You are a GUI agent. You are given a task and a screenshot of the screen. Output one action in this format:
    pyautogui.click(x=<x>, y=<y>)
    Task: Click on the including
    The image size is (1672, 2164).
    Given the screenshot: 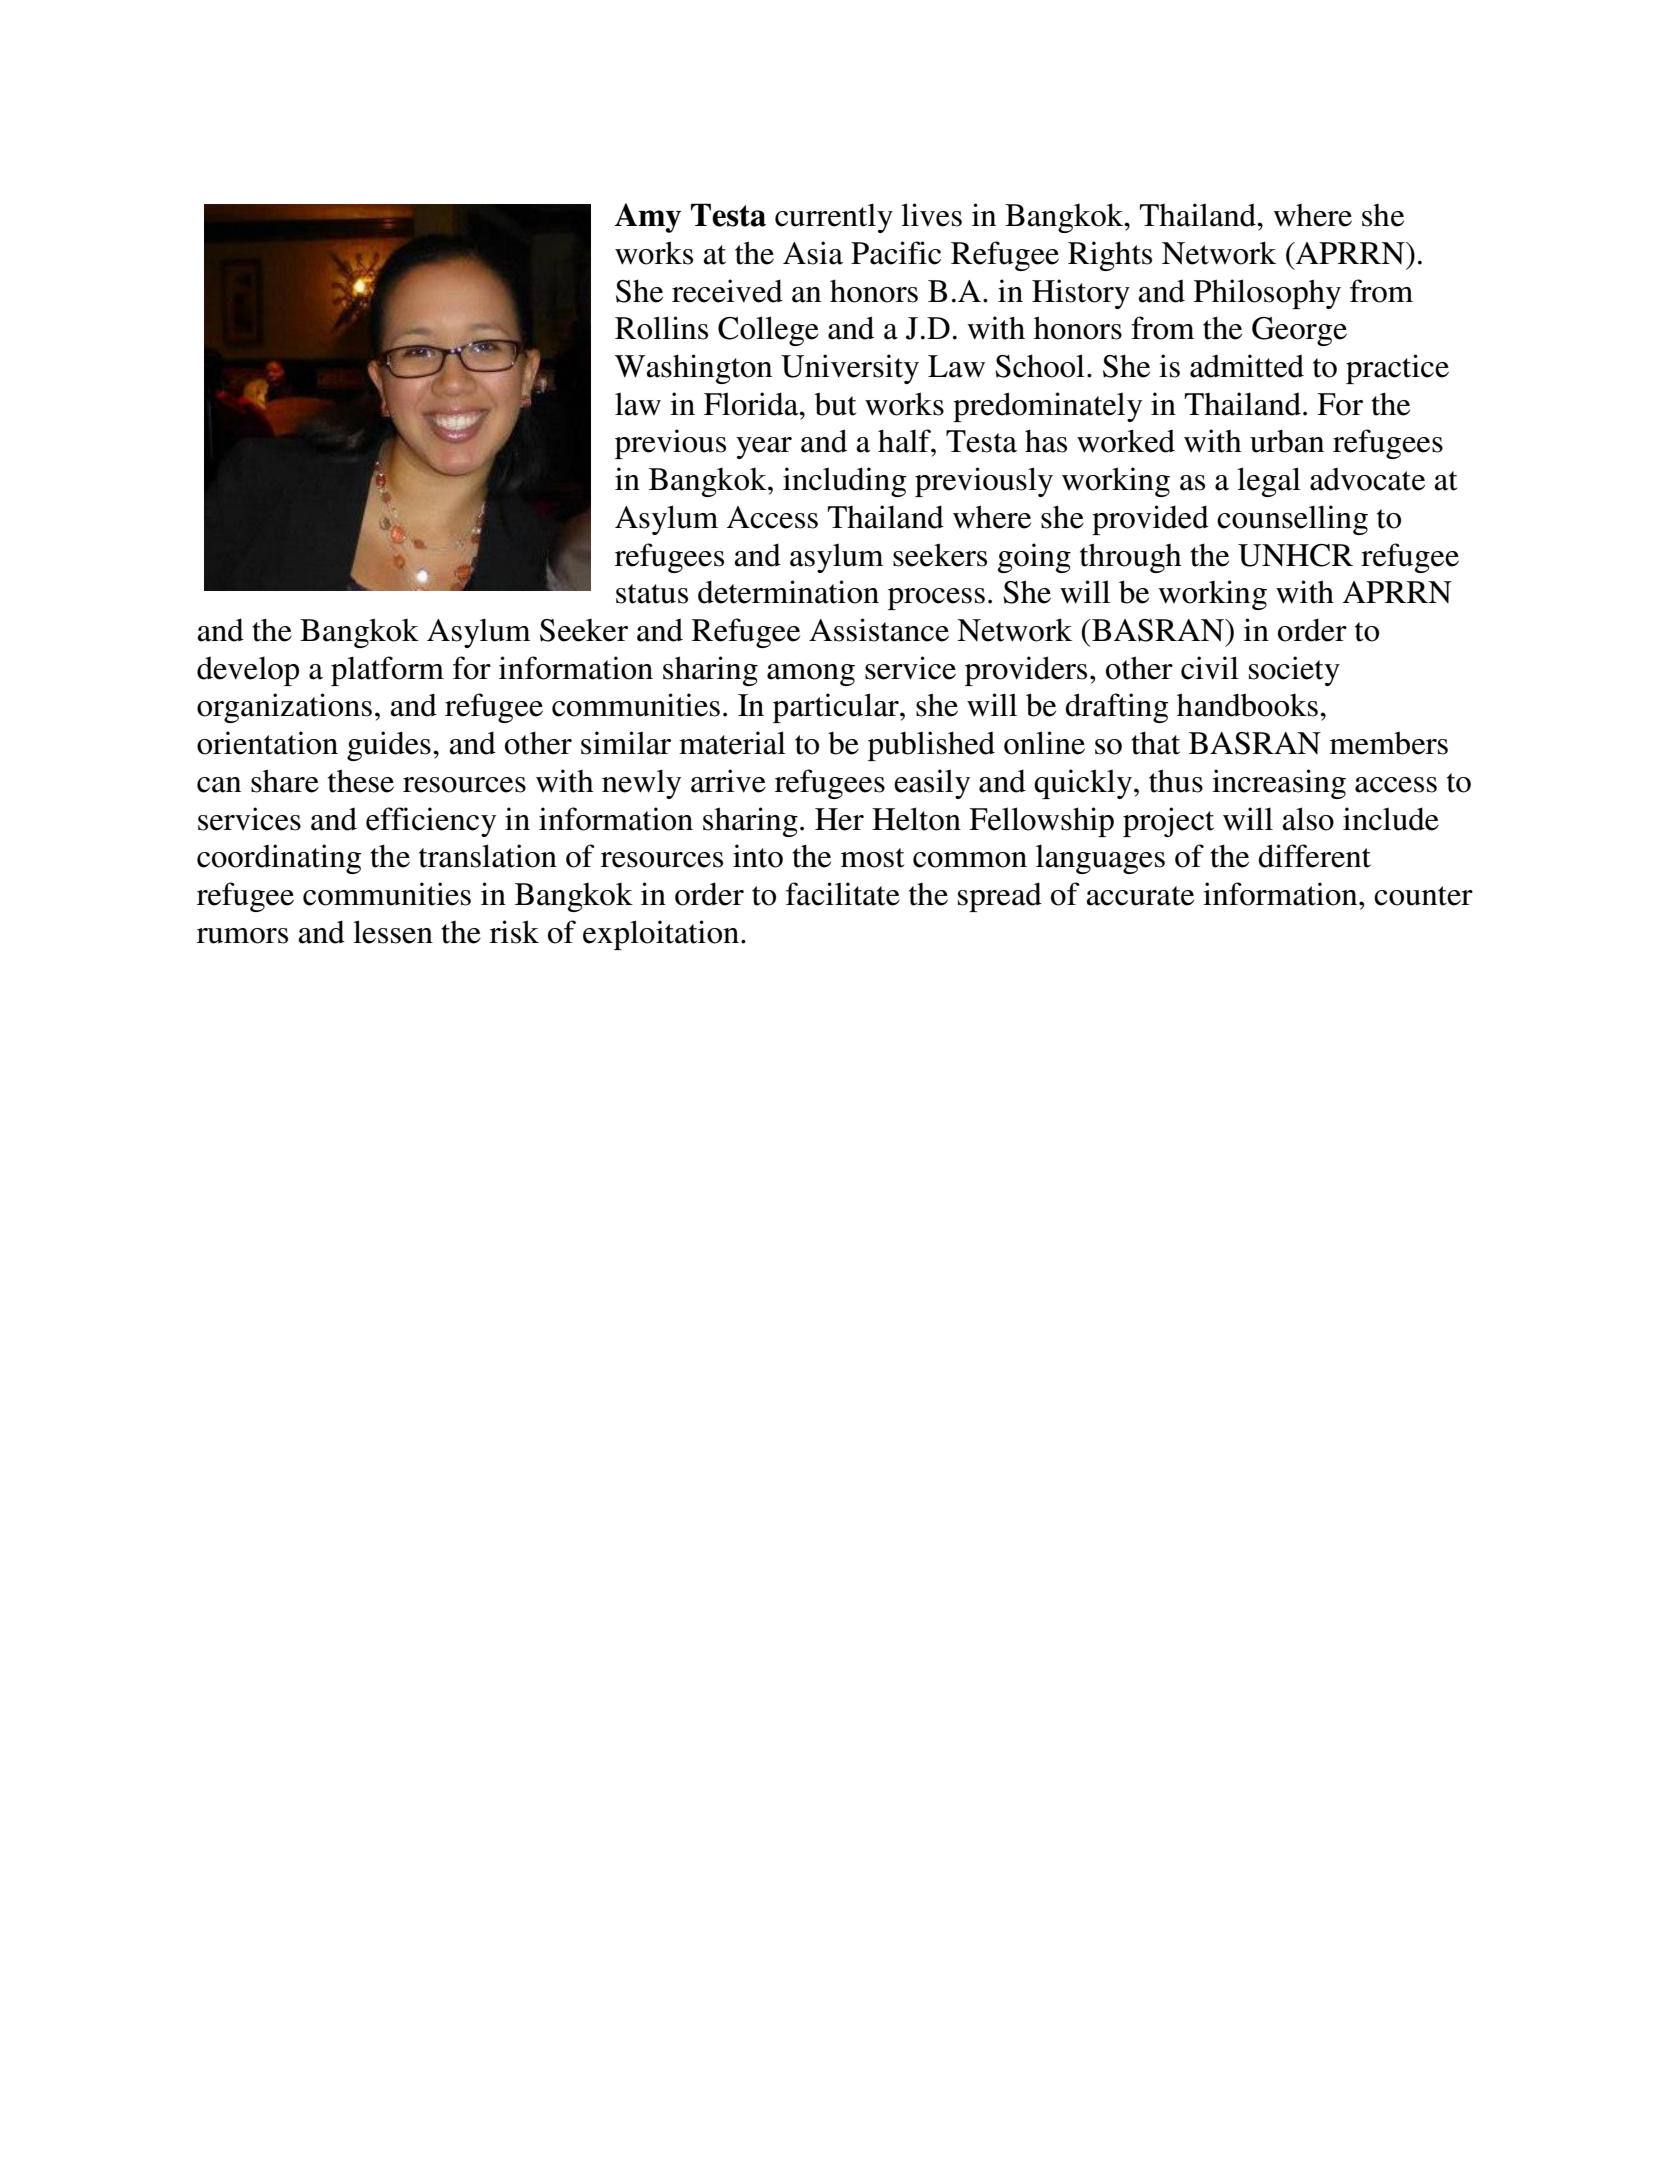 What is the action you would take?
    pyautogui.click(x=844, y=482)
